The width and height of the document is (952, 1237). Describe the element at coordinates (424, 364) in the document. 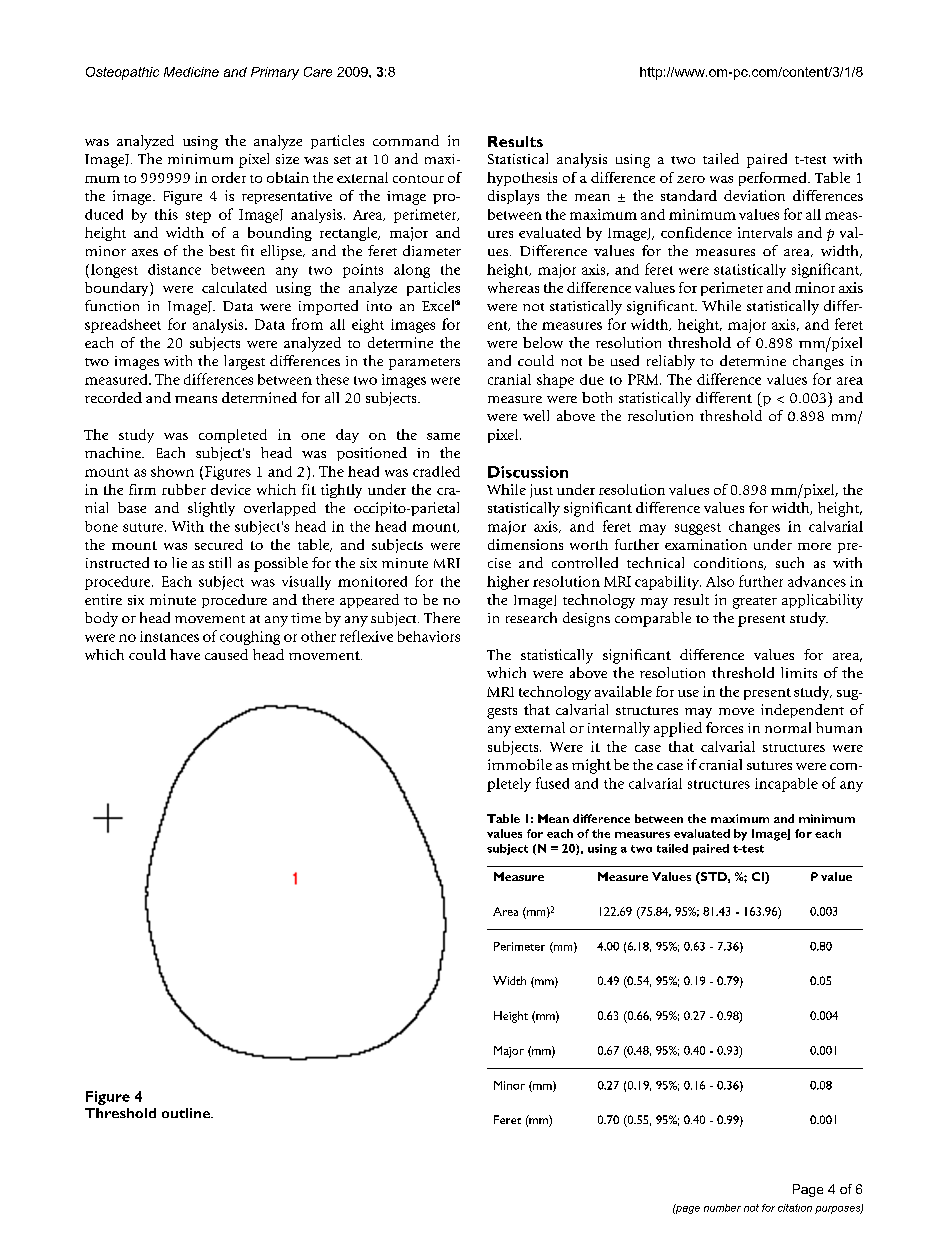

I see `parameters` at that location.
